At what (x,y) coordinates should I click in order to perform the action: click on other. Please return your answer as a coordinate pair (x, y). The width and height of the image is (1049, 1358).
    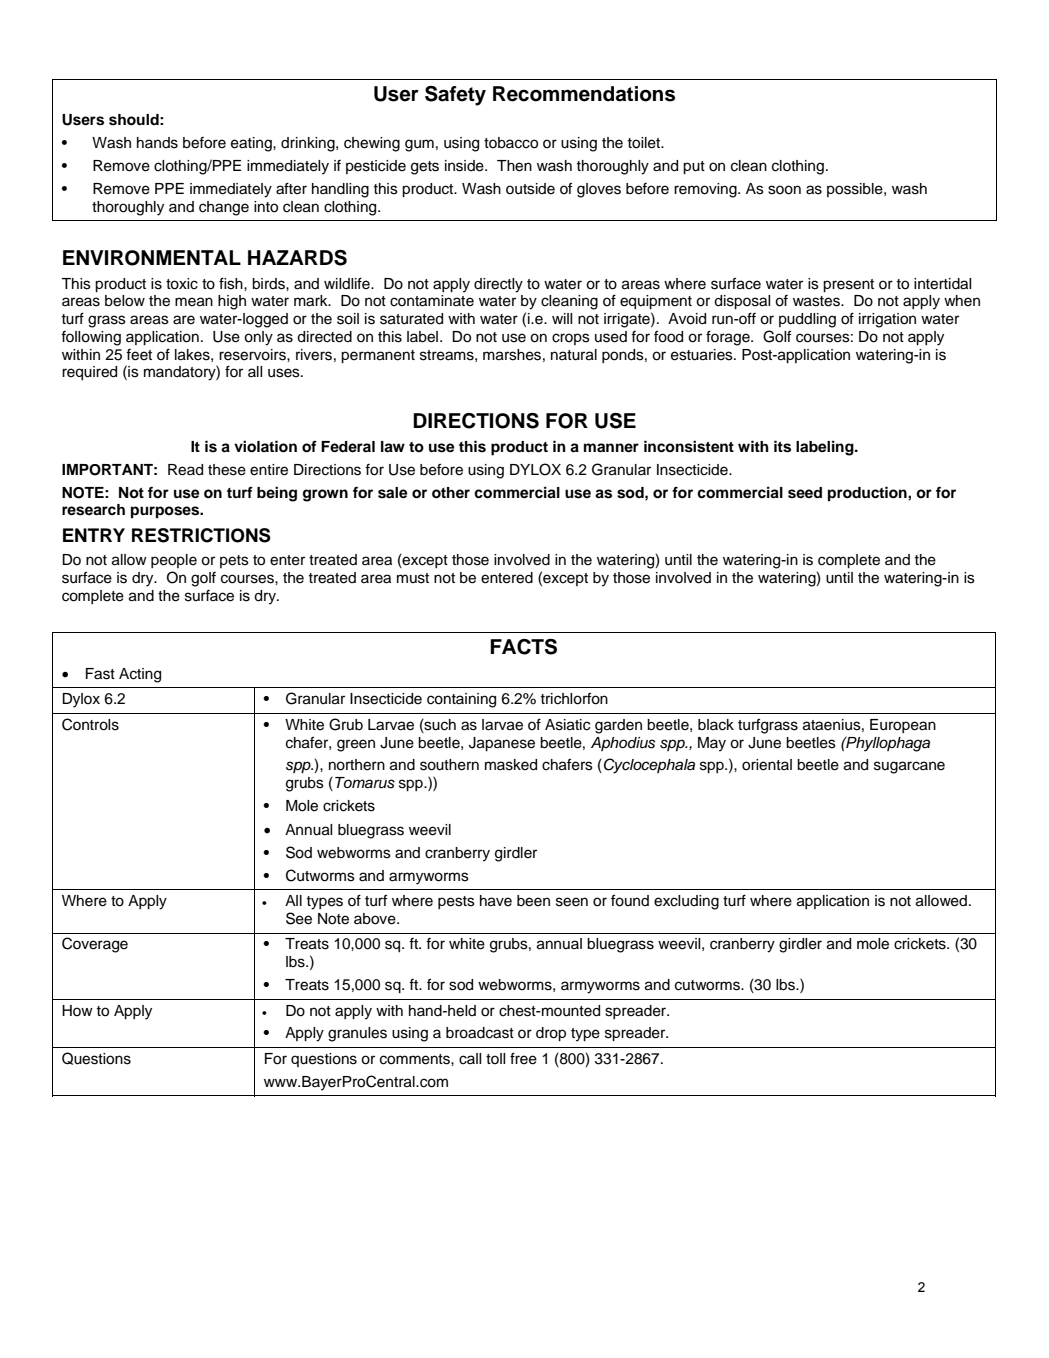
    Looking at the image, I should click on (451, 493).
